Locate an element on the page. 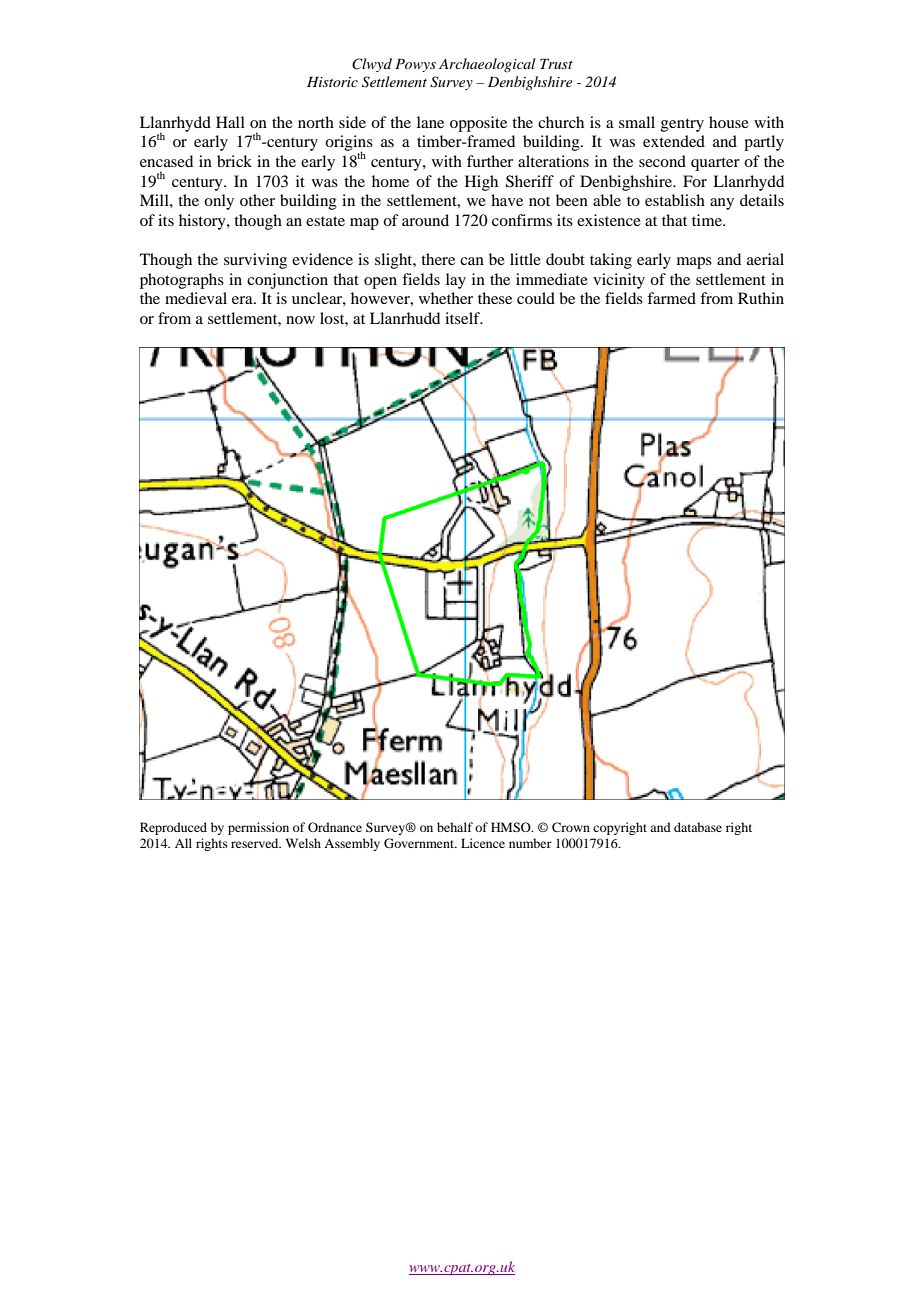 This image has width=924, height=1308. reserved is located at coordinates (256, 843).
